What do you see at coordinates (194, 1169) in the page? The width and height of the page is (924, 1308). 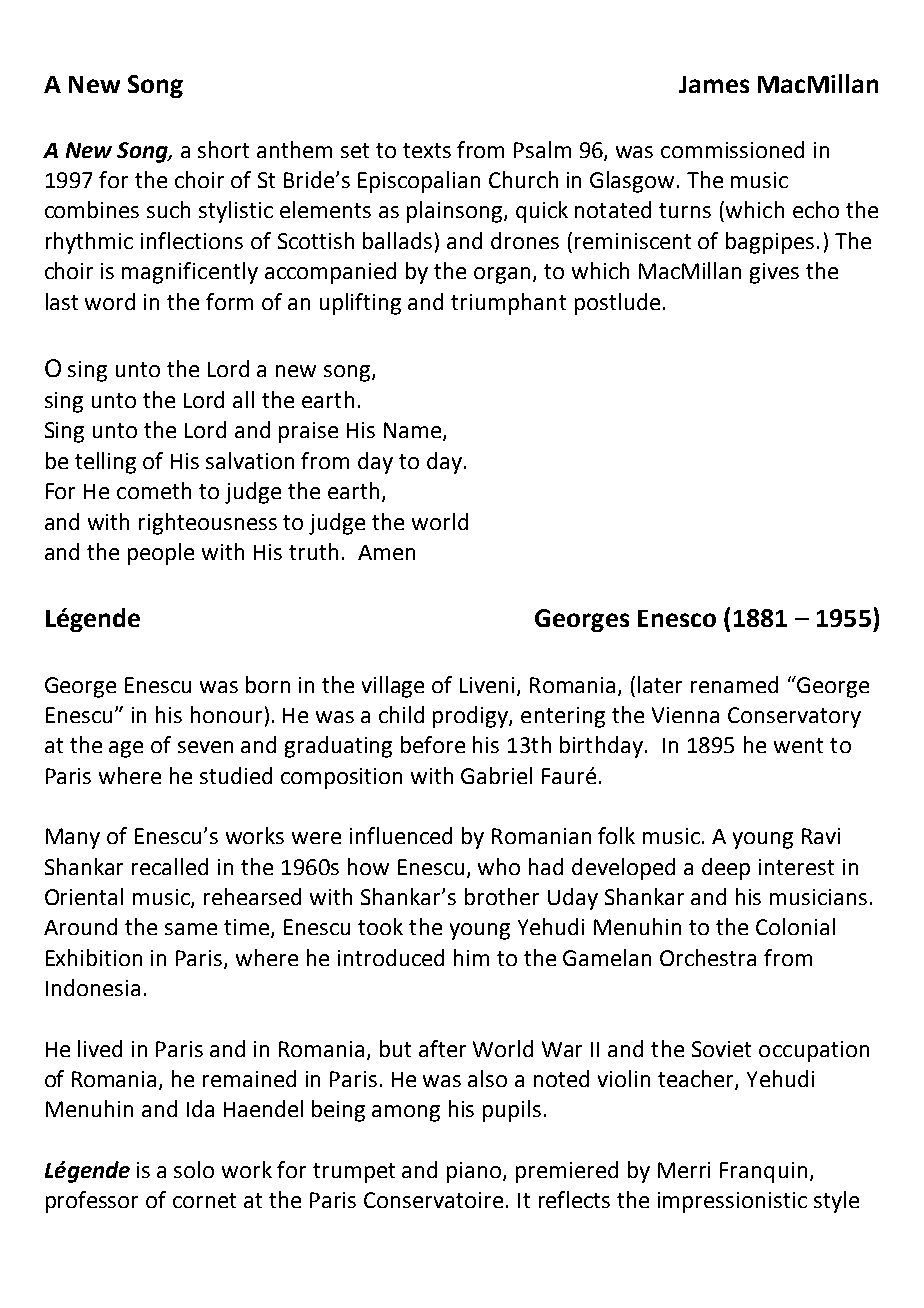 I see `solo` at bounding box center [194, 1169].
